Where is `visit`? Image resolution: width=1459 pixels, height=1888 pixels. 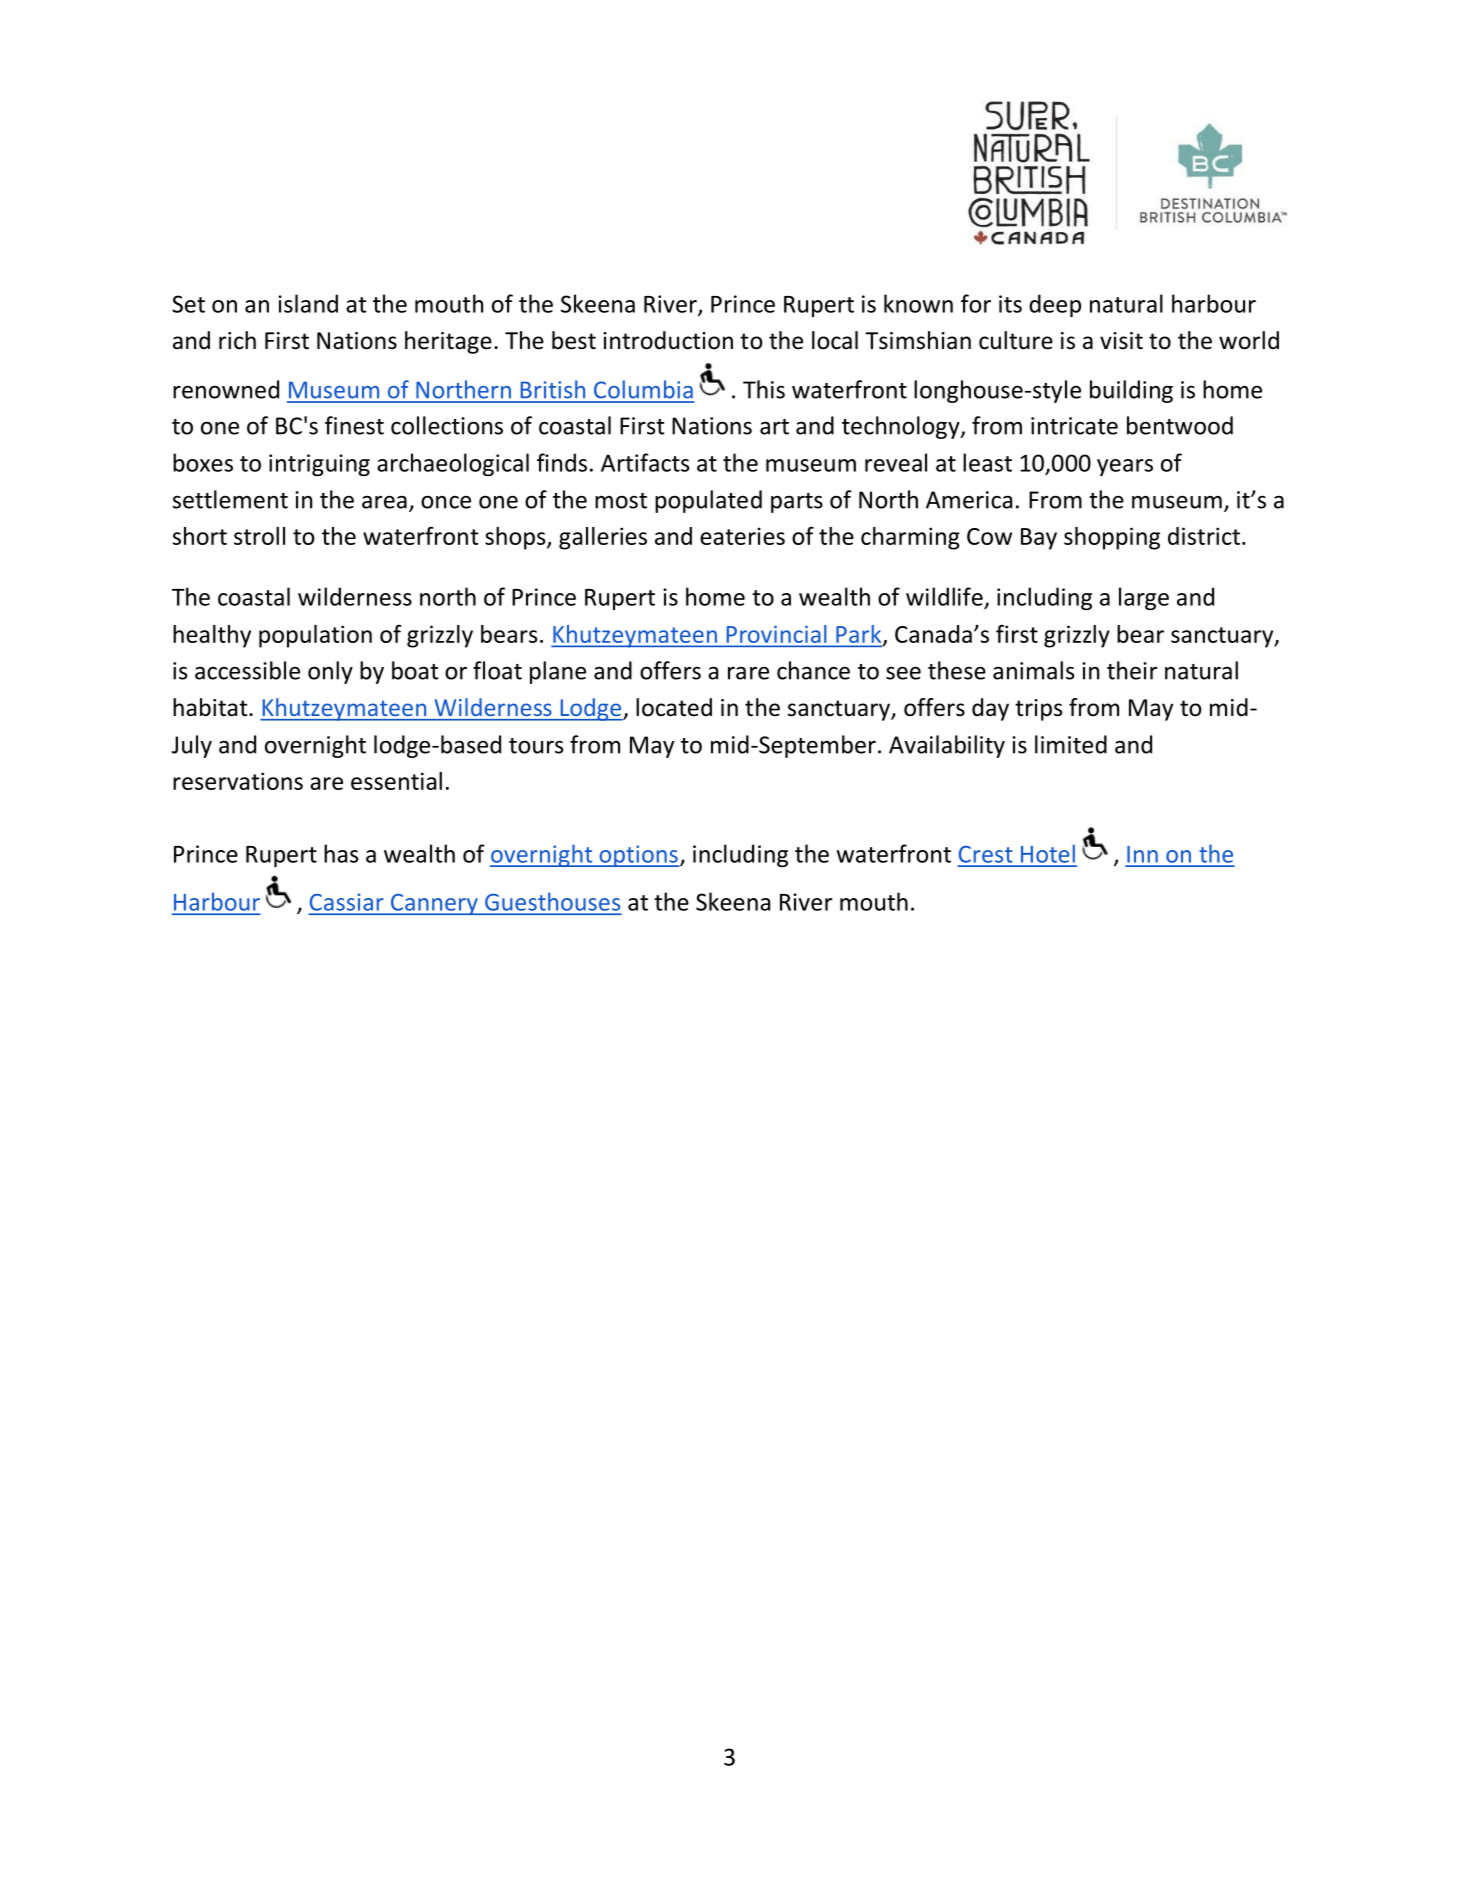 visit is located at coordinates (1121, 341).
